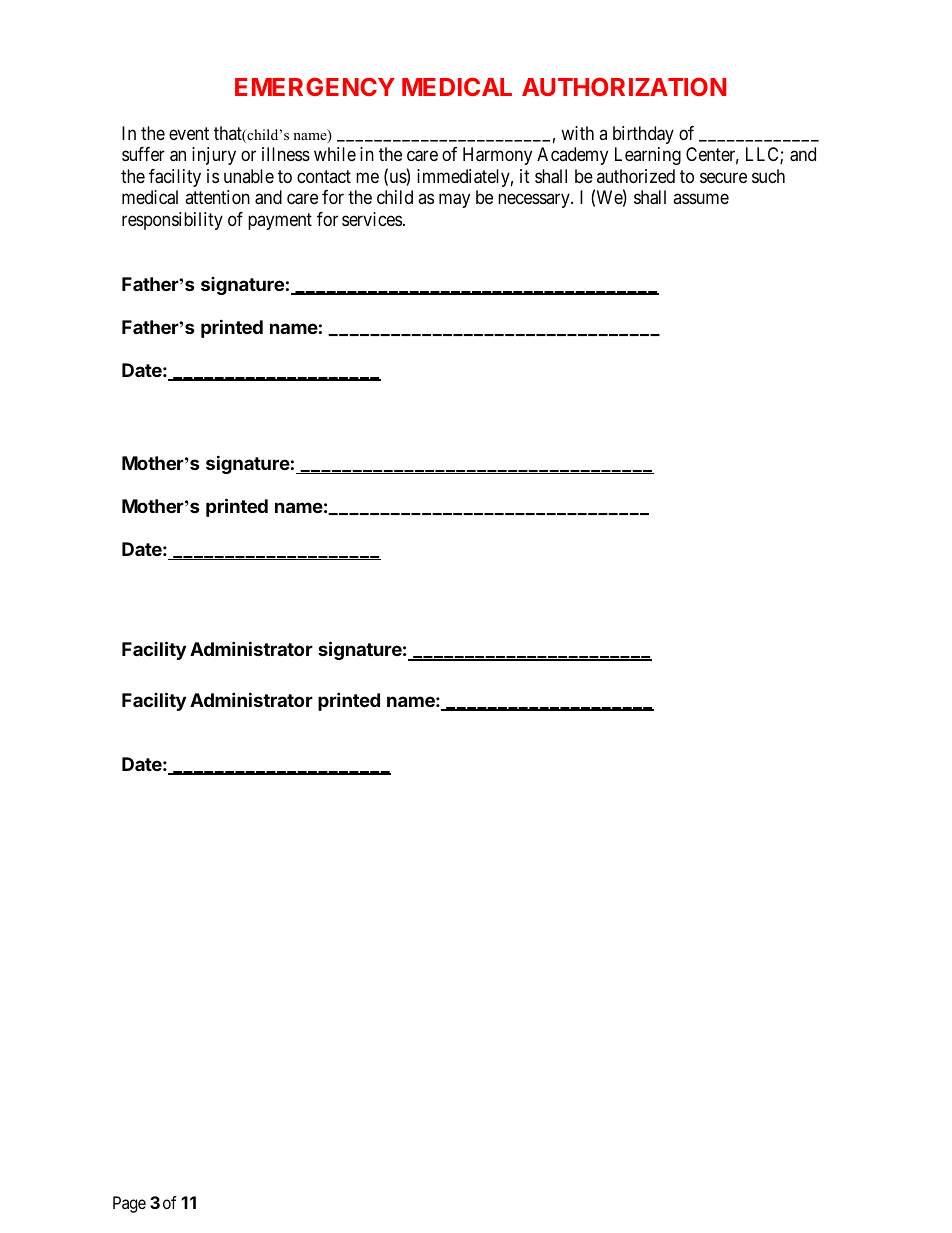 This image has height=1233, width=952. Describe the element at coordinates (172, 221) in the image. I see `responsibility` at that location.
